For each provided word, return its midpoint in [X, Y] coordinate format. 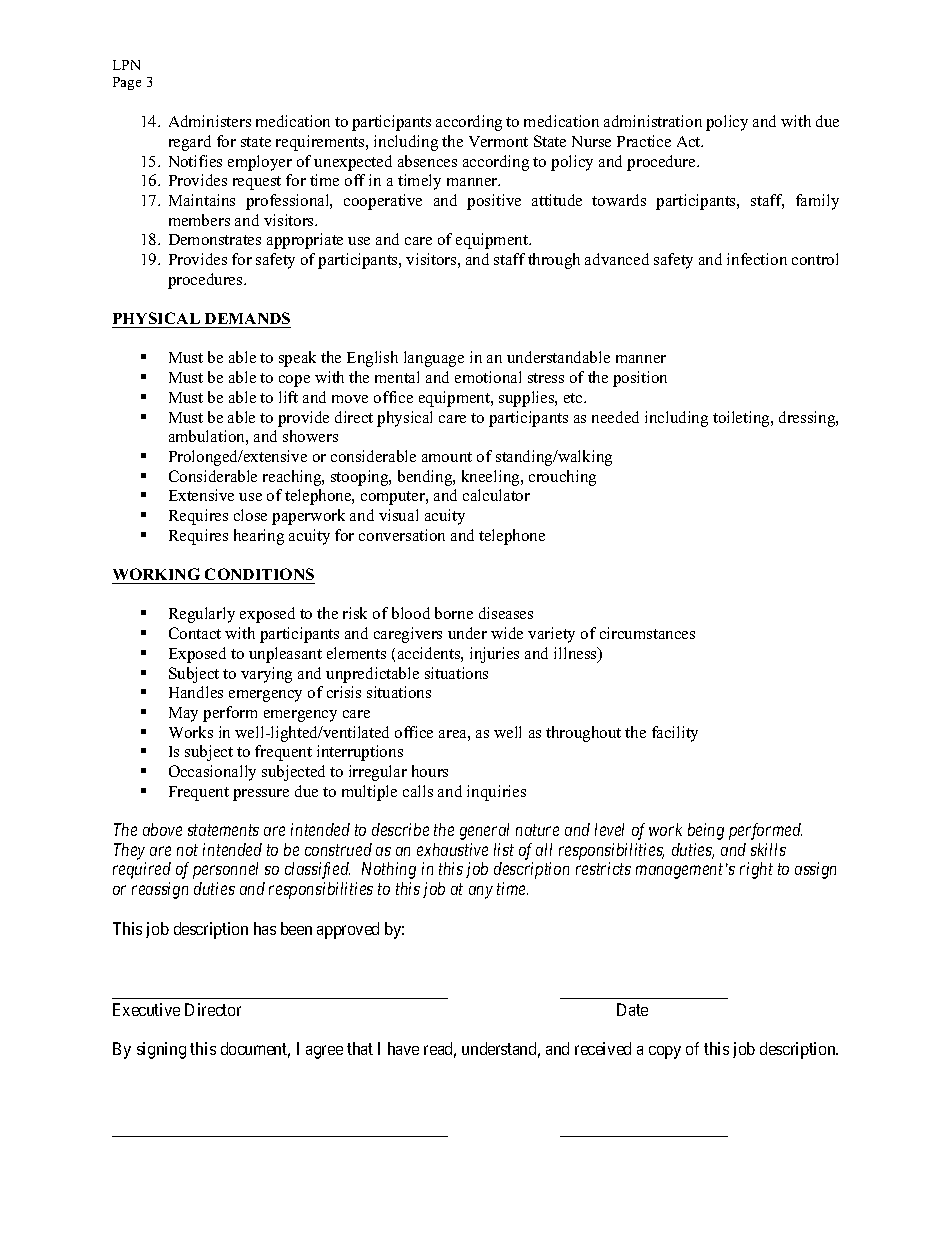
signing [161, 1050]
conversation [402, 535]
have [403, 1048]
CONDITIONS [259, 576]
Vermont [498, 141]
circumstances [647, 633]
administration [653, 121]
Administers [210, 121]
